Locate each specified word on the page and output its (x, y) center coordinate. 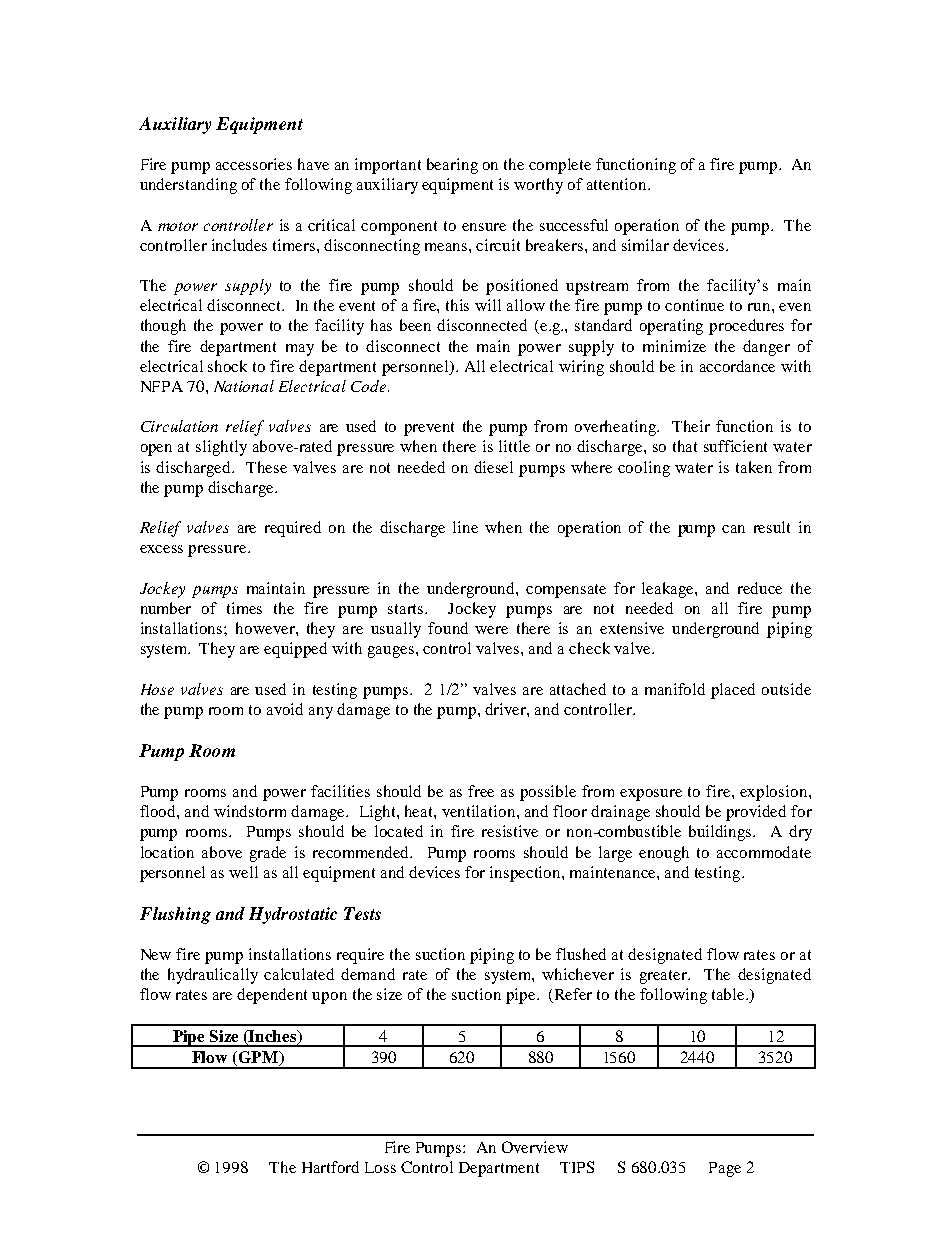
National (244, 386)
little (514, 446)
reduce (760, 588)
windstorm (250, 811)
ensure (484, 227)
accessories (254, 164)
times (244, 608)
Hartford (330, 1167)
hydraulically (213, 976)
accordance (737, 366)
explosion (775, 793)
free (481, 791)
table (729, 994)
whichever (578, 974)
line (465, 527)
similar (645, 245)
